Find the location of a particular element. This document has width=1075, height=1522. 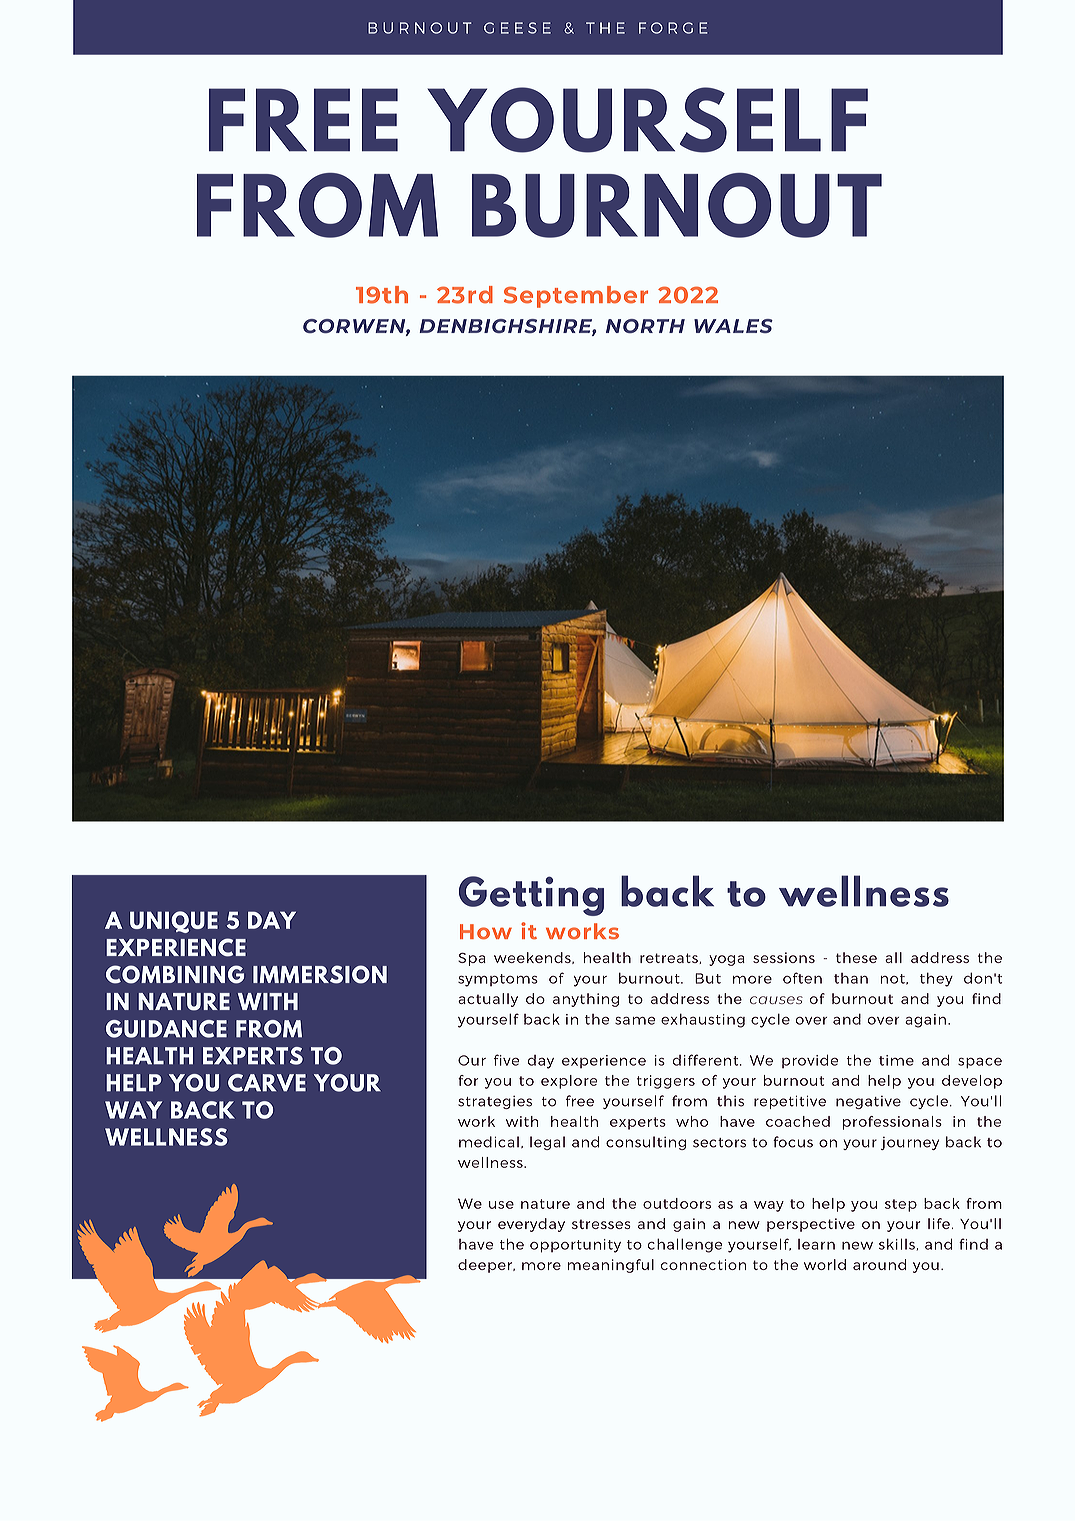

around is located at coordinates (879, 1264).
